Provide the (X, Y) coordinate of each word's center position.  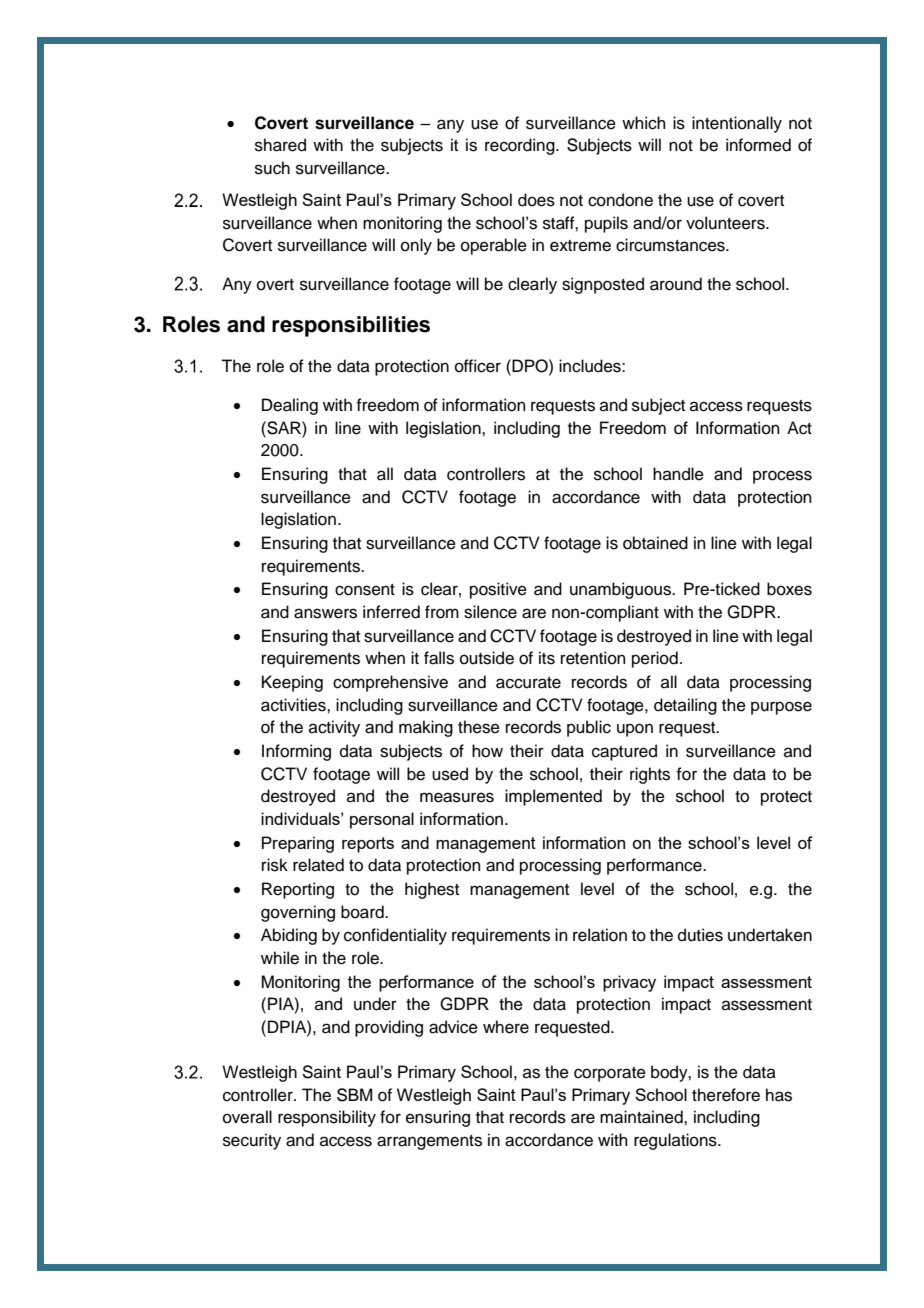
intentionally (737, 124)
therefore (726, 1095)
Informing (296, 752)
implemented (553, 797)
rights (650, 775)
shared (280, 145)
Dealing (290, 406)
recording (521, 146)
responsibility (327, 1118)
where (506, 1027)
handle (678, 474)
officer (478, 366)
